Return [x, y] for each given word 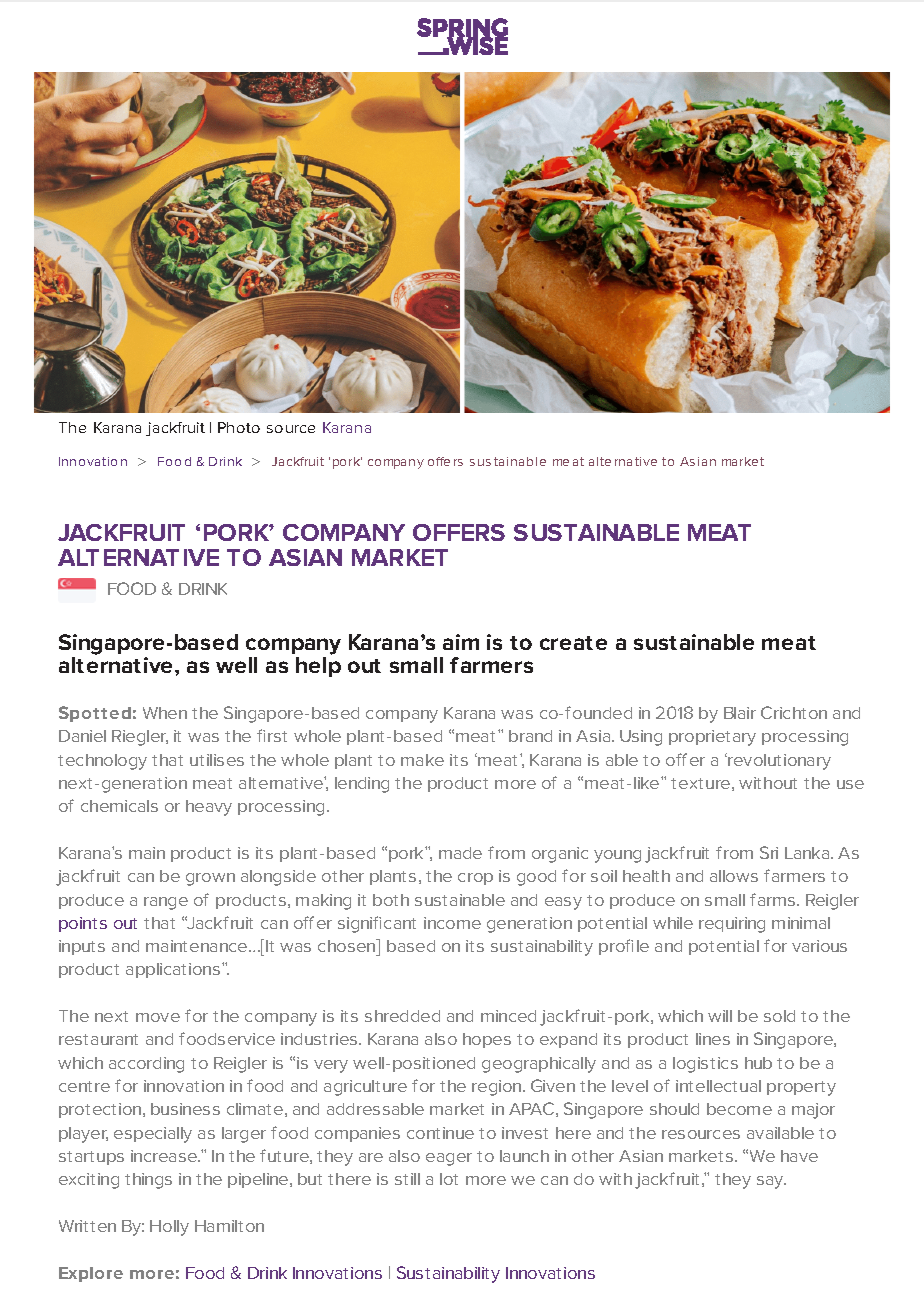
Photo [239, 427]
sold [779, 1016]
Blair [740, 713]
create [573, 643]
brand [530, 736]
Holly [169, 1228]
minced [508, 1016]
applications [173, 970]
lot [449, 1179]
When [165, 713]
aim [461, 642]
